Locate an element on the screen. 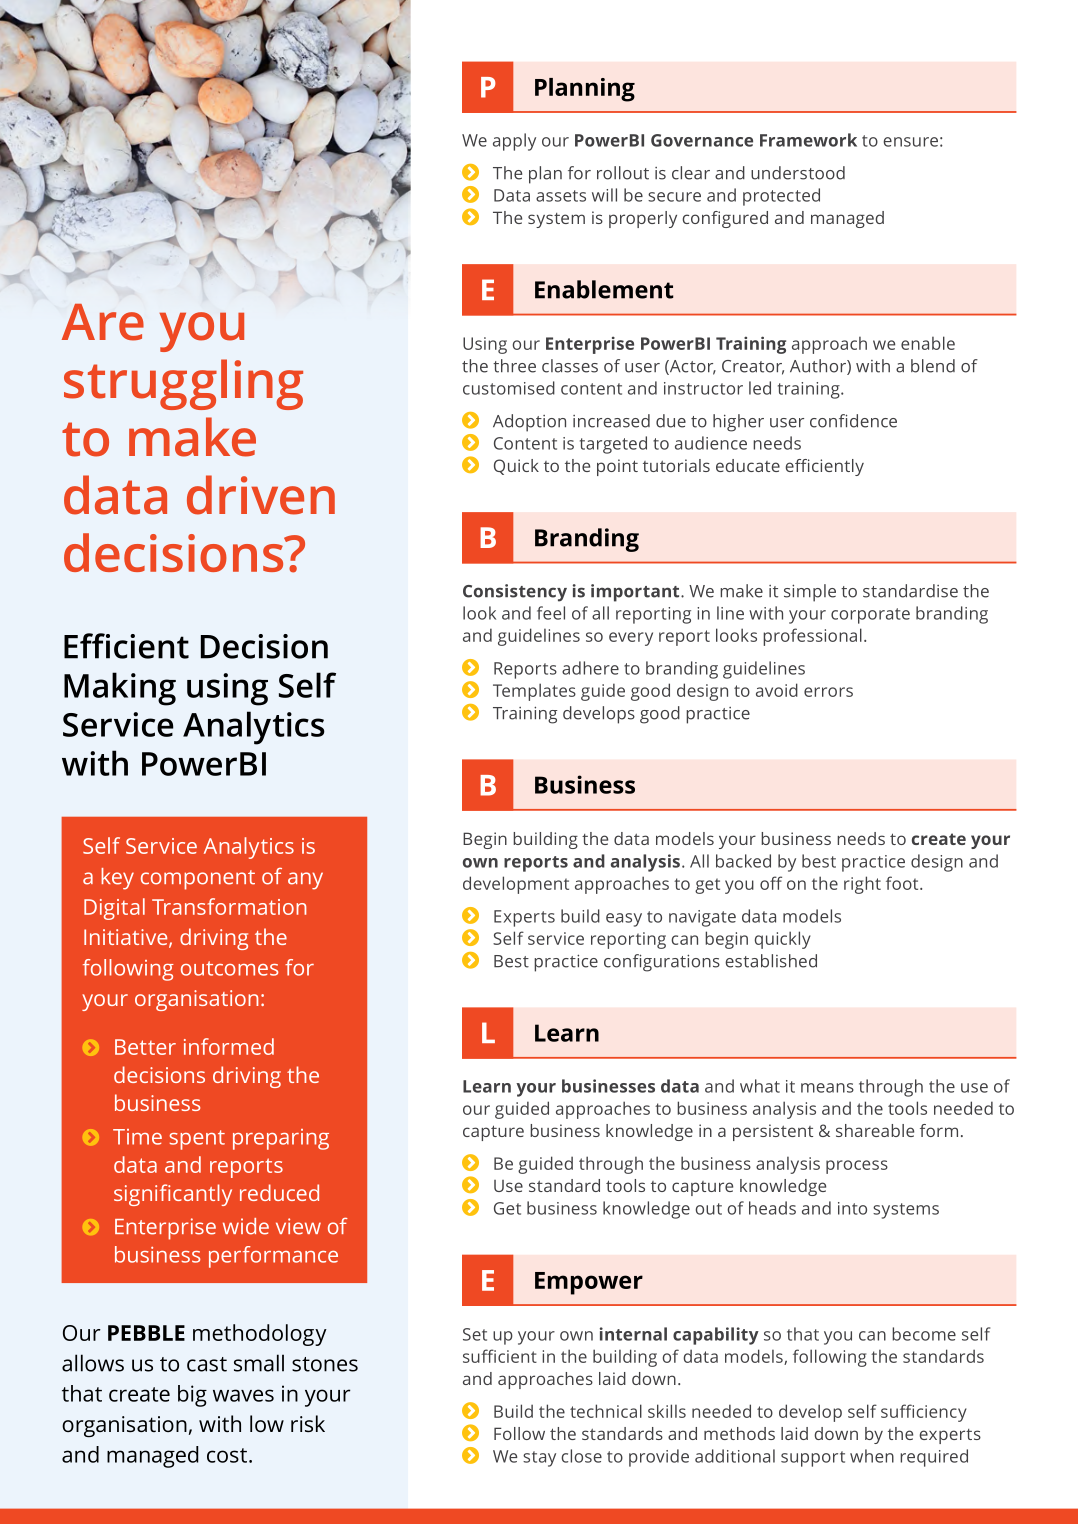  big is located at coordinates (192, 1396).
